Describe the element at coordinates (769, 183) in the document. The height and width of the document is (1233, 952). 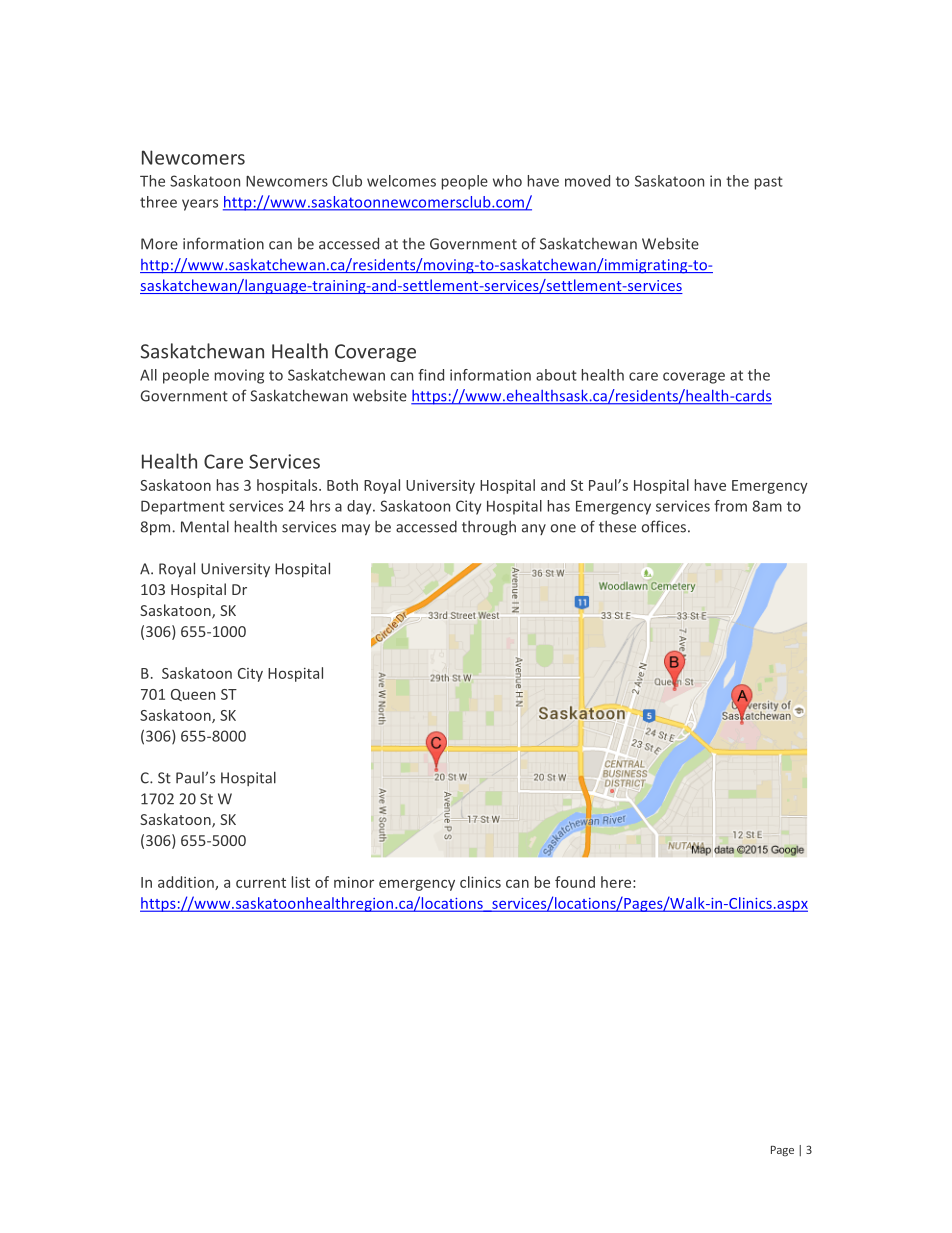
I see `past` at that location.
